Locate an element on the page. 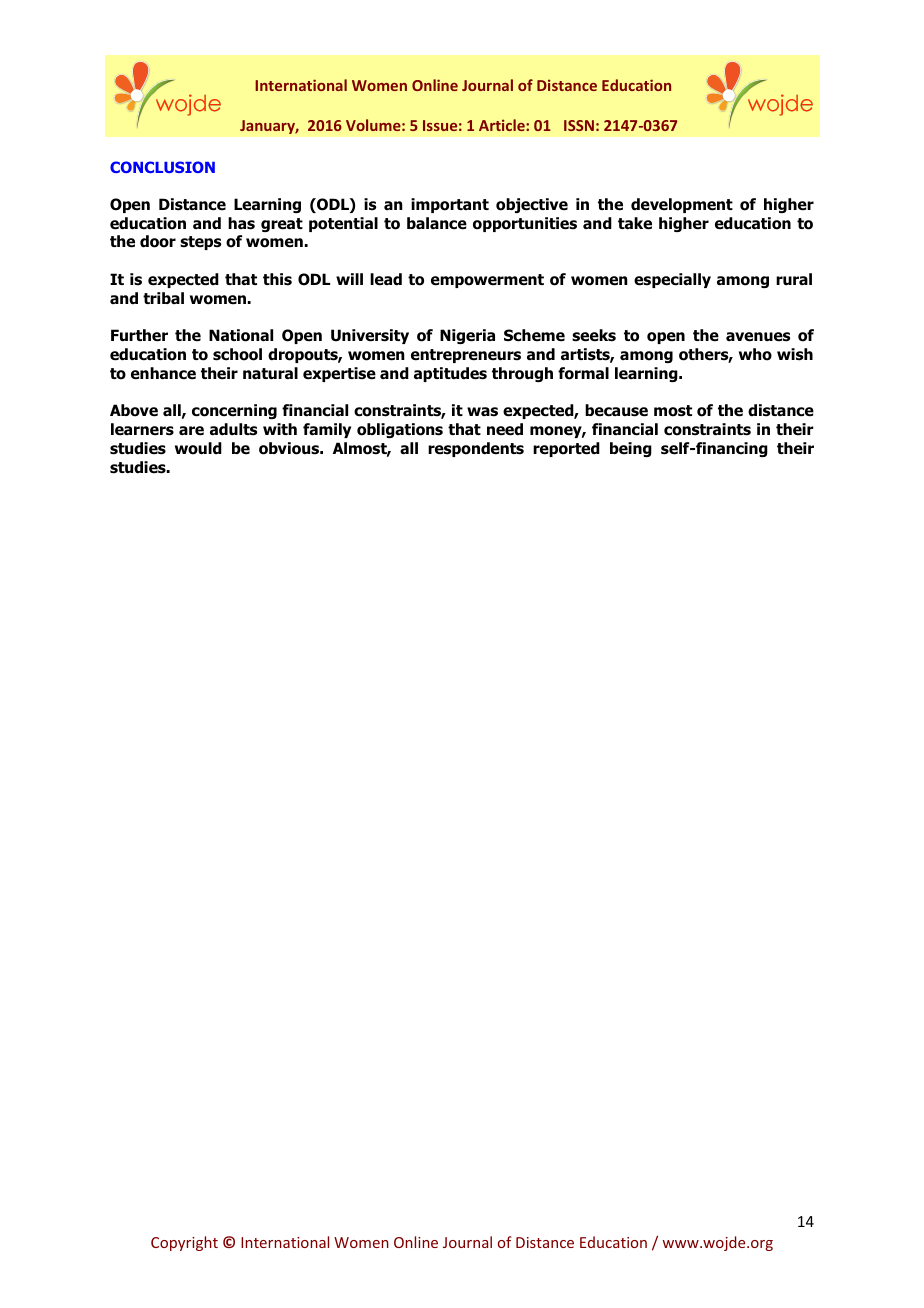  need is located at coordinates (505, 429).
